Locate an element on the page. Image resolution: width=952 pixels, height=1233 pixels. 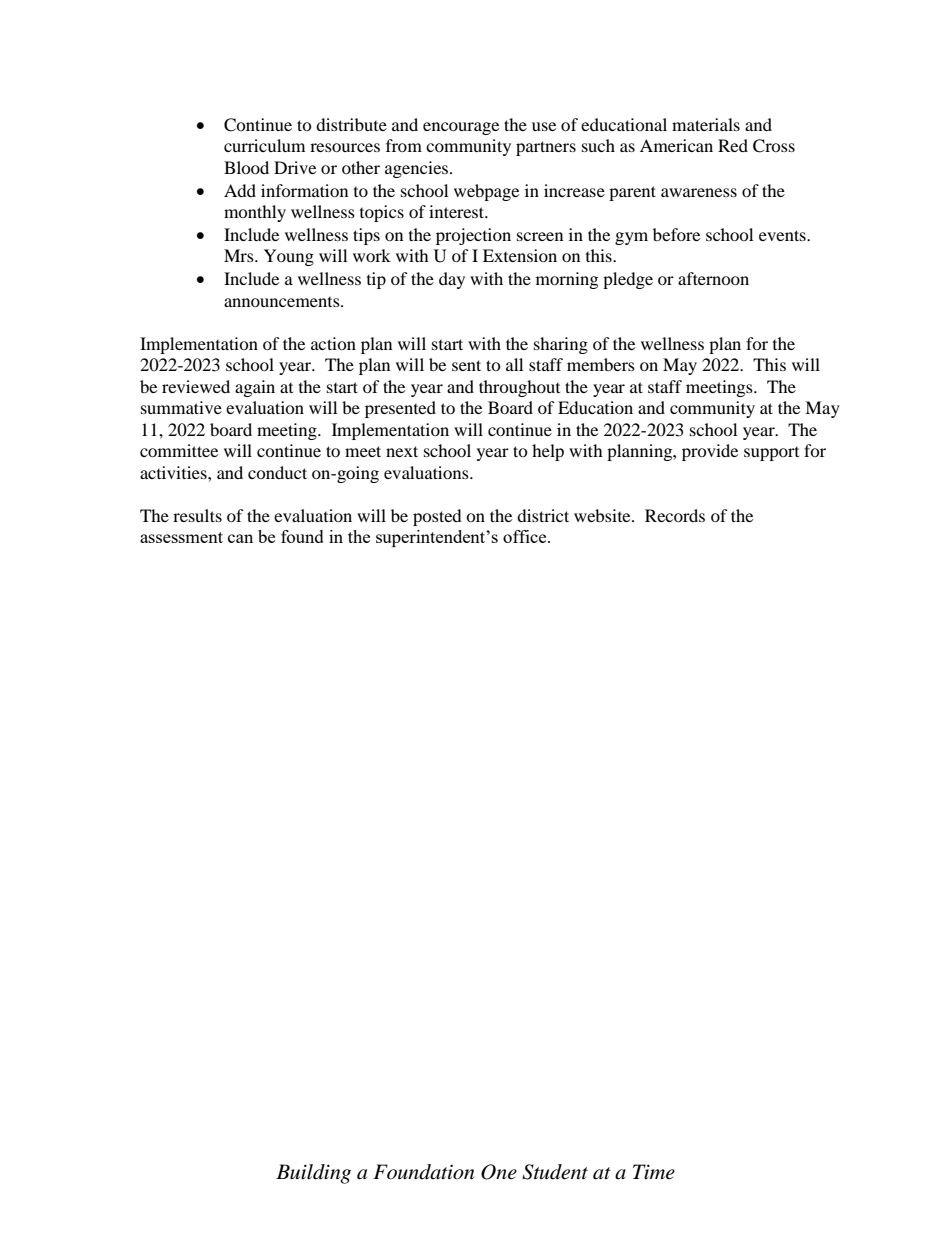
conduct is located at coordinates (277, 472).
